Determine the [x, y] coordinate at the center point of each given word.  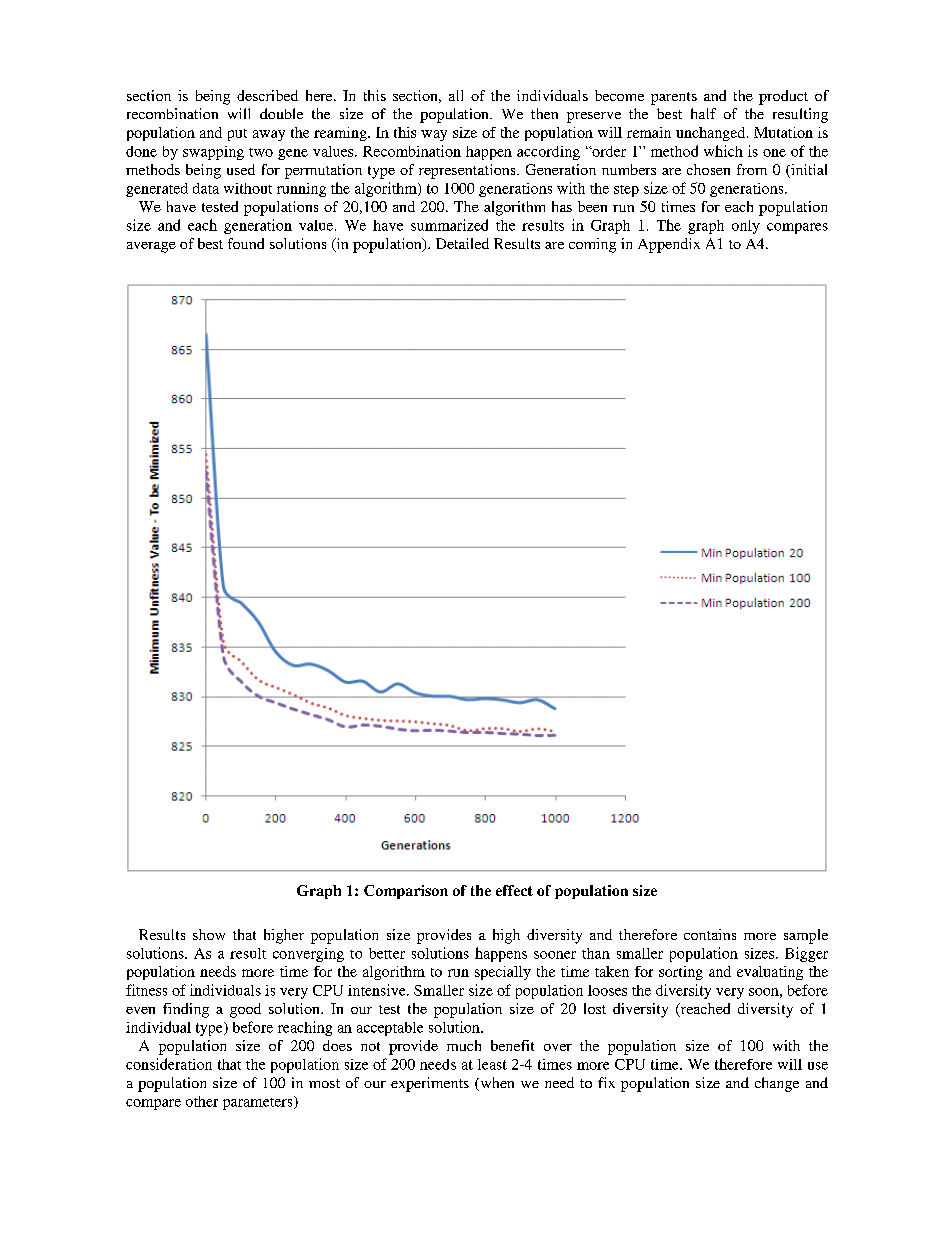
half [703, 113]
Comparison [406, 892]
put [237, 135]
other [202, 1101]
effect [514, 890]
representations [468, 171]
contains [710, 934]
